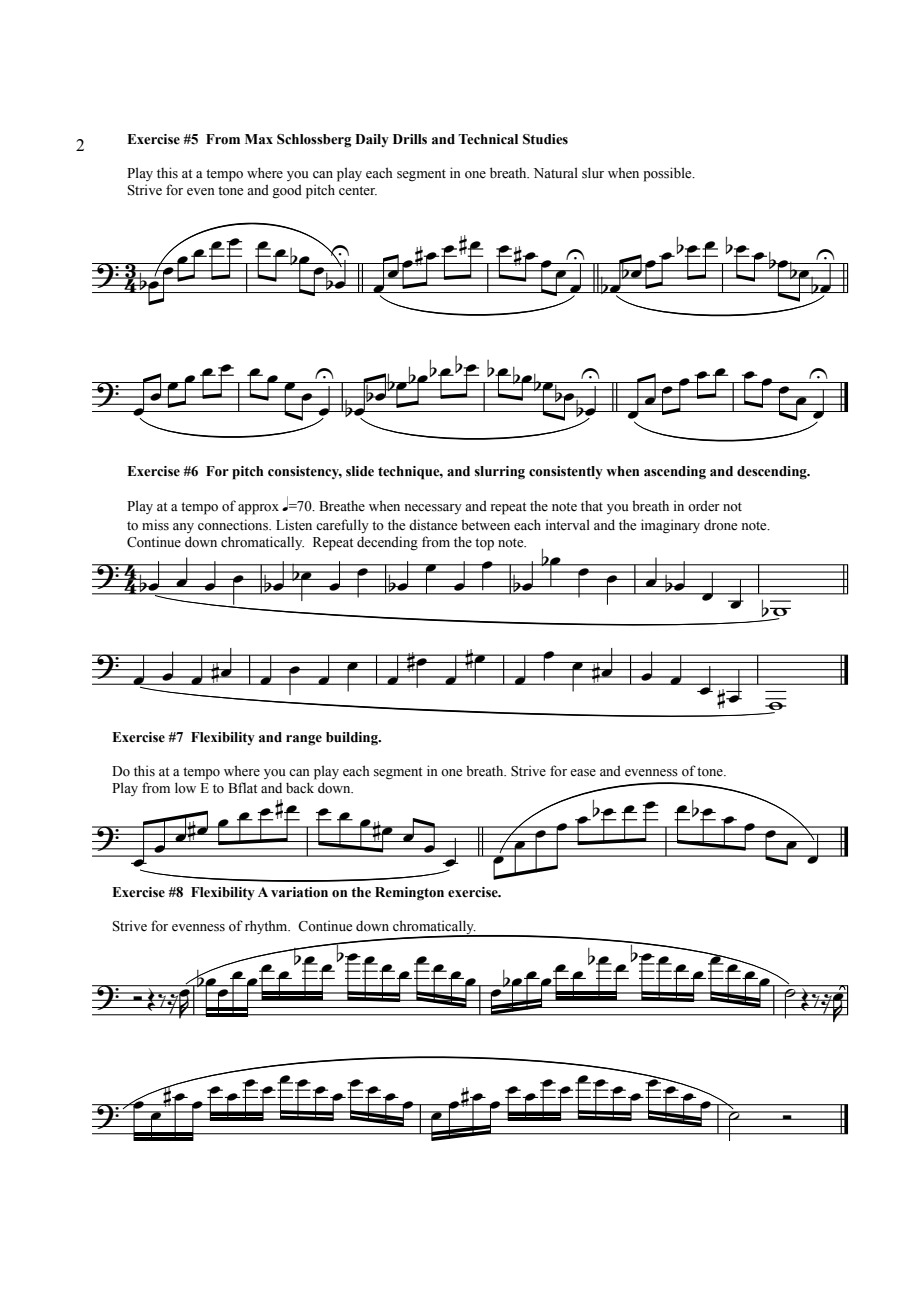  What do you see at coordinates (583, 773) in the document?
I see `ease` at bounding box center [583, 773].
